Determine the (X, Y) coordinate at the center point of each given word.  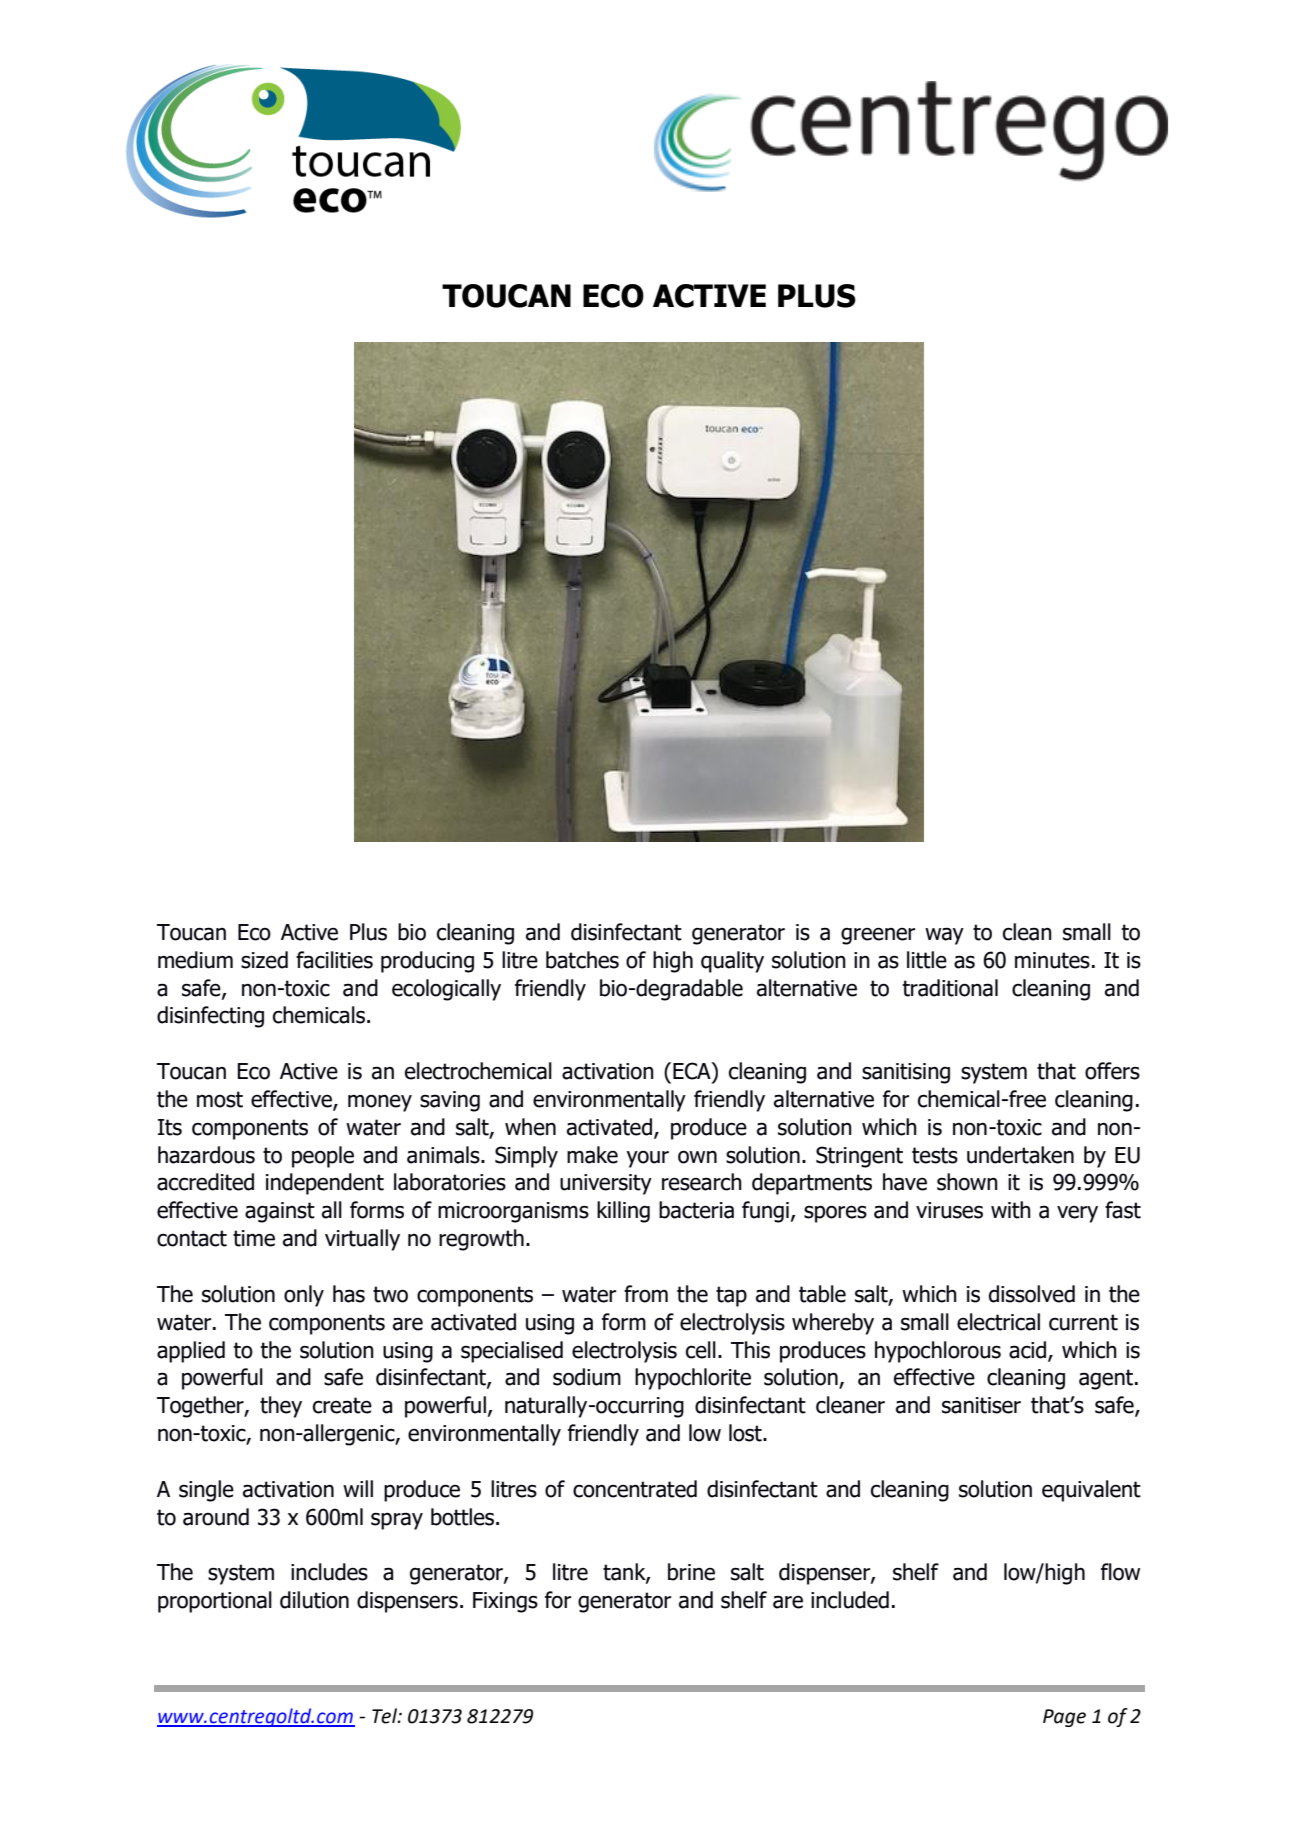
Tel (385, 1716)
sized (264, 960)
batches (582, 960)
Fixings (505, 1602)
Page (1064, 1718)
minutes (1052, 960)
